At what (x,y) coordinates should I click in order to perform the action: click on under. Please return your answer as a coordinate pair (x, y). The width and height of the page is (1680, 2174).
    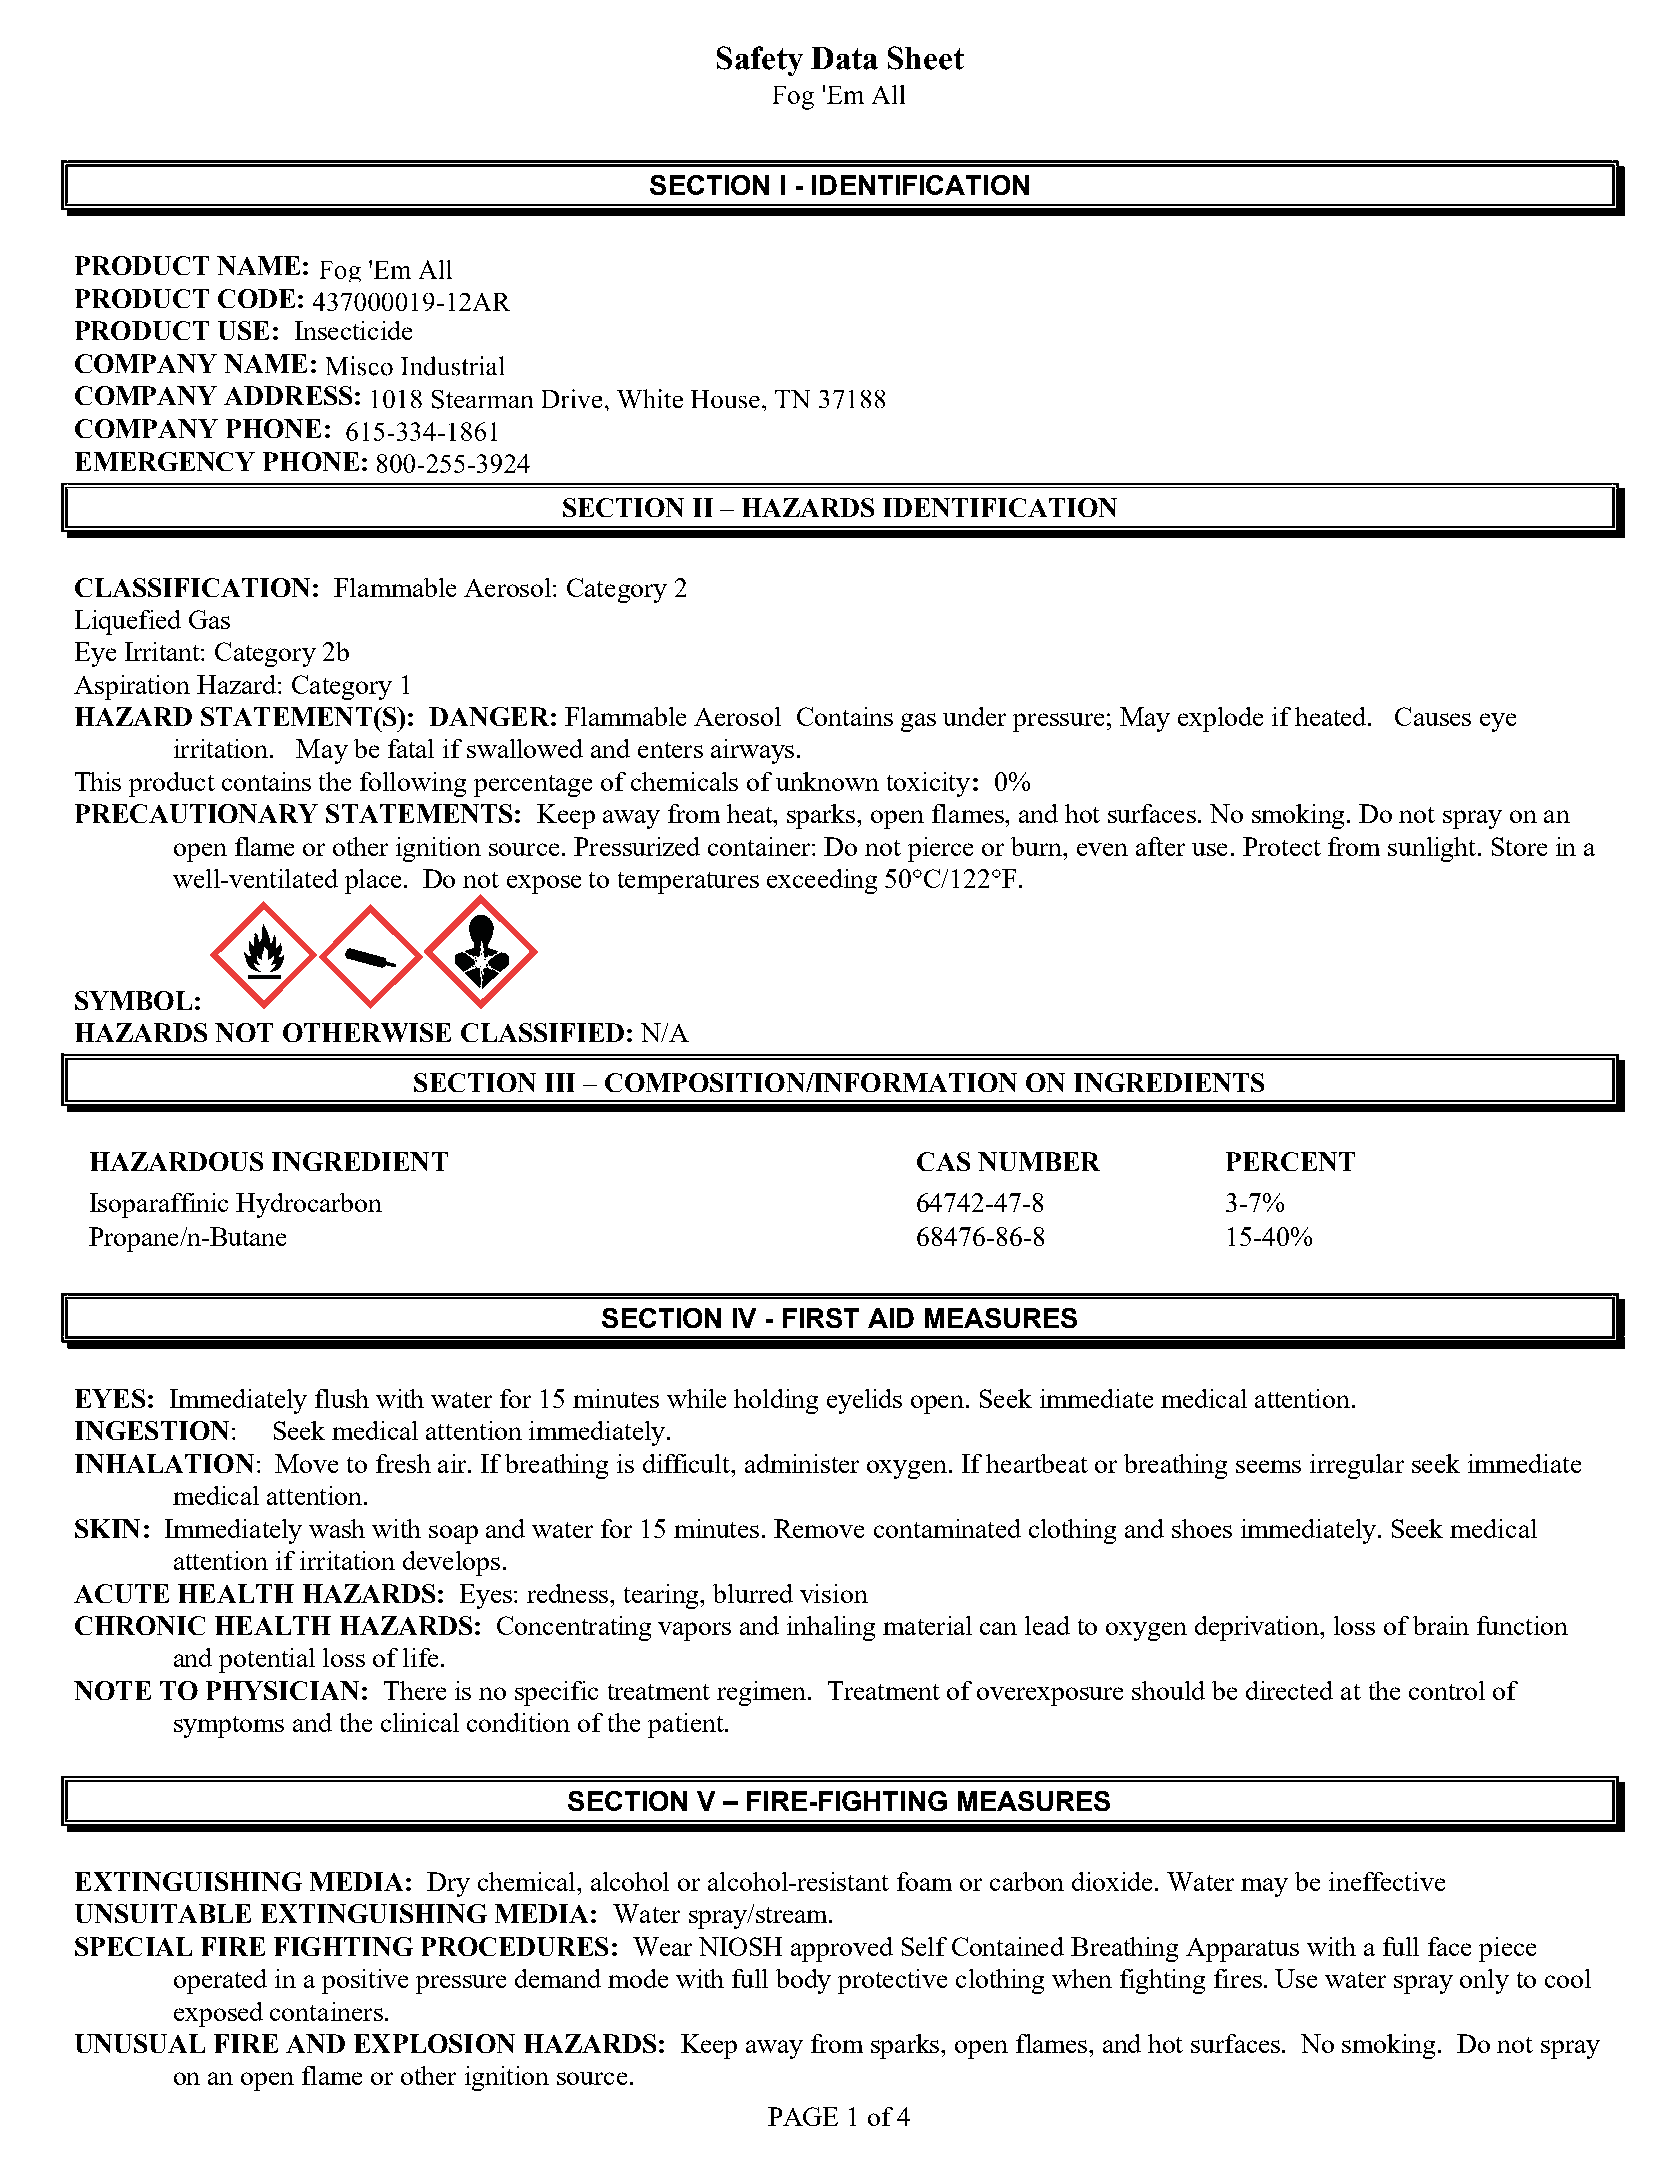
    Looking at the image, I should click on (974, 716).
